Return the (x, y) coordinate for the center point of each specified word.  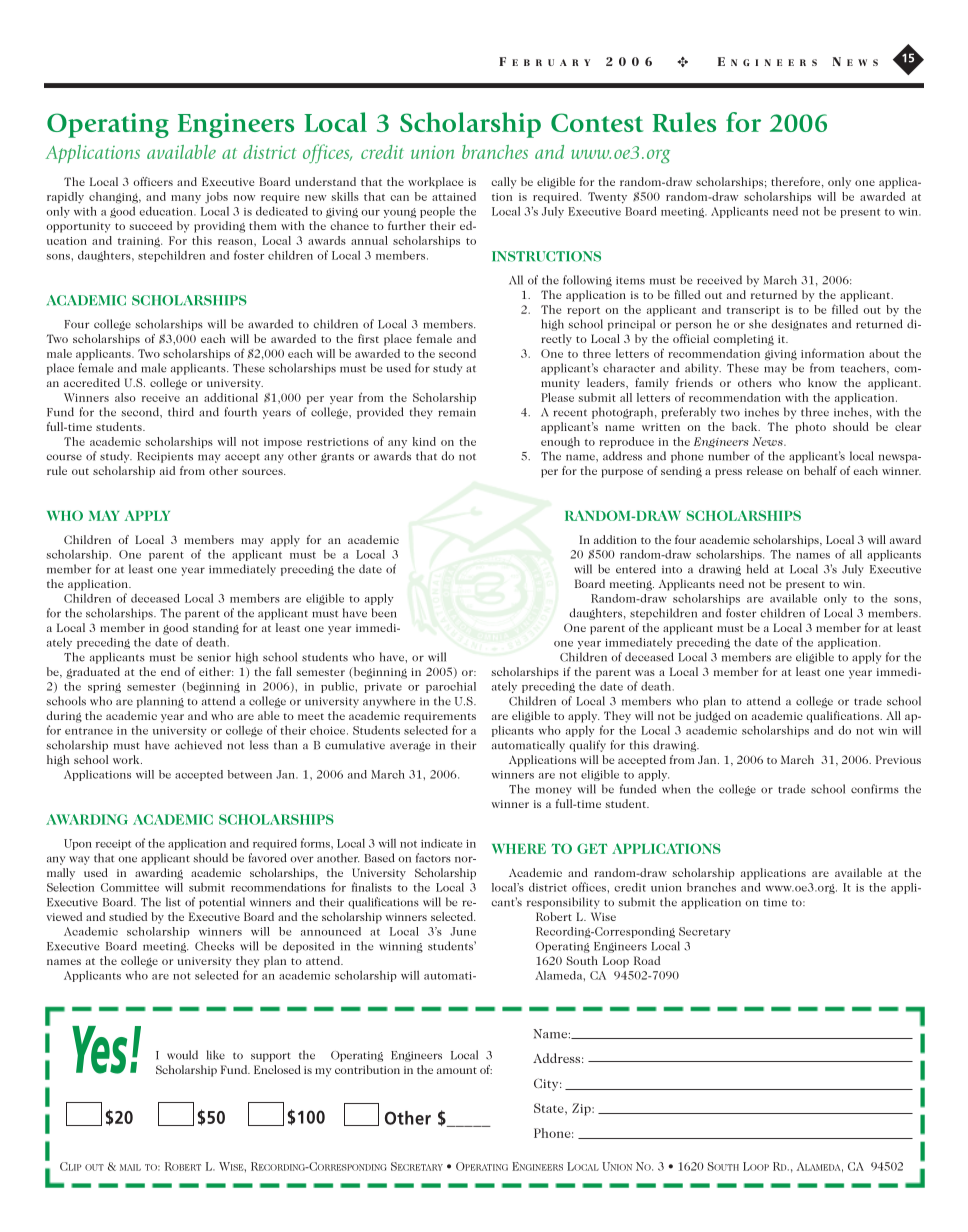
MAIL (130, 1167)
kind (424, 441)
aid (167, 470)
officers (153, 181)
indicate (441, 843)
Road (647, 960)
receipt (113, 845)
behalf (820, 470)
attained (454, 196)
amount (457, 1070)
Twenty (607, 198)
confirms (875, 789)
